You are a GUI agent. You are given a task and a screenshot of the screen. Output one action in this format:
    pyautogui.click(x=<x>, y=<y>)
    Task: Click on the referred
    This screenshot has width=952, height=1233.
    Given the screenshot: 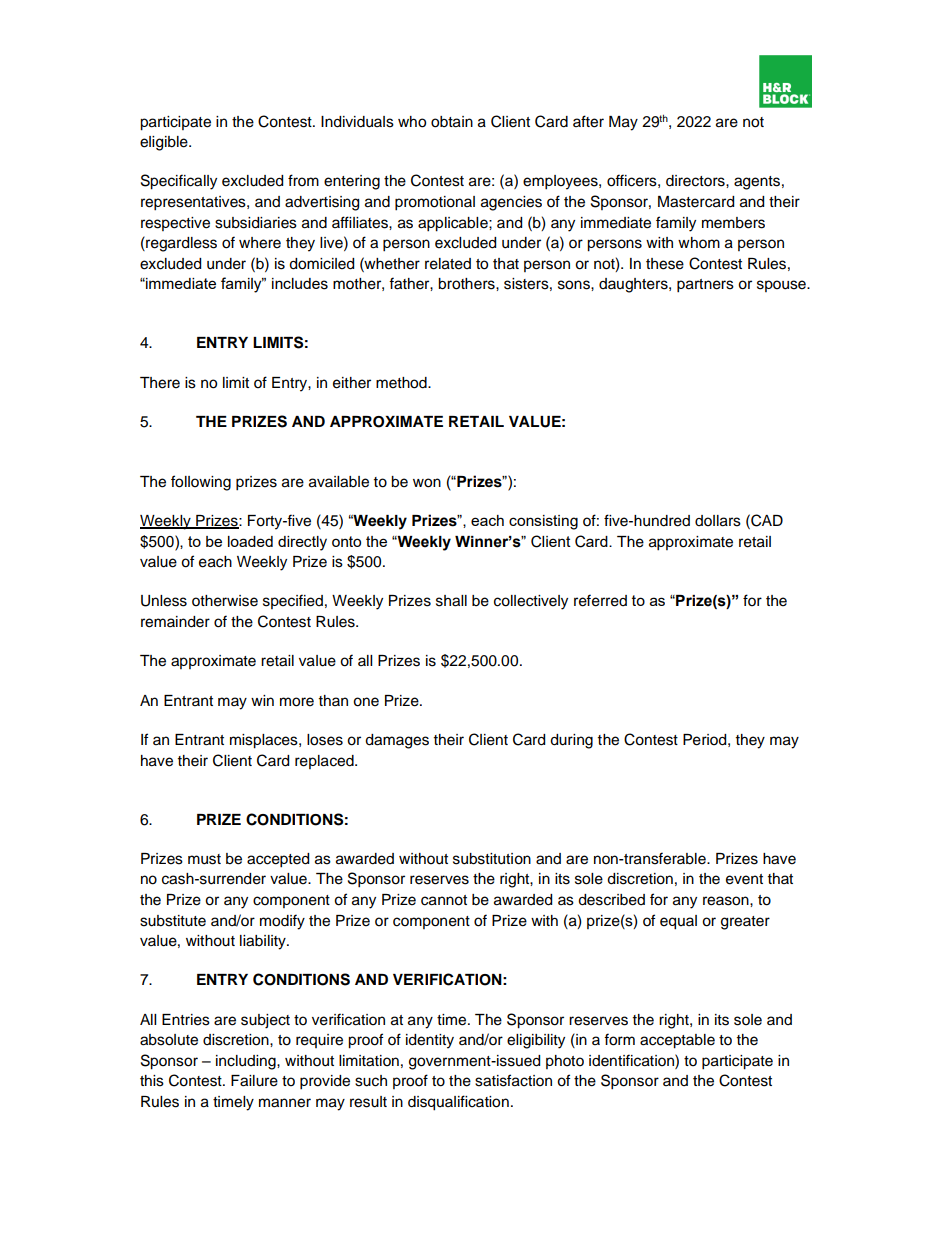 What is the action you would take?
    pyautogui.click(x=600, y=600)
